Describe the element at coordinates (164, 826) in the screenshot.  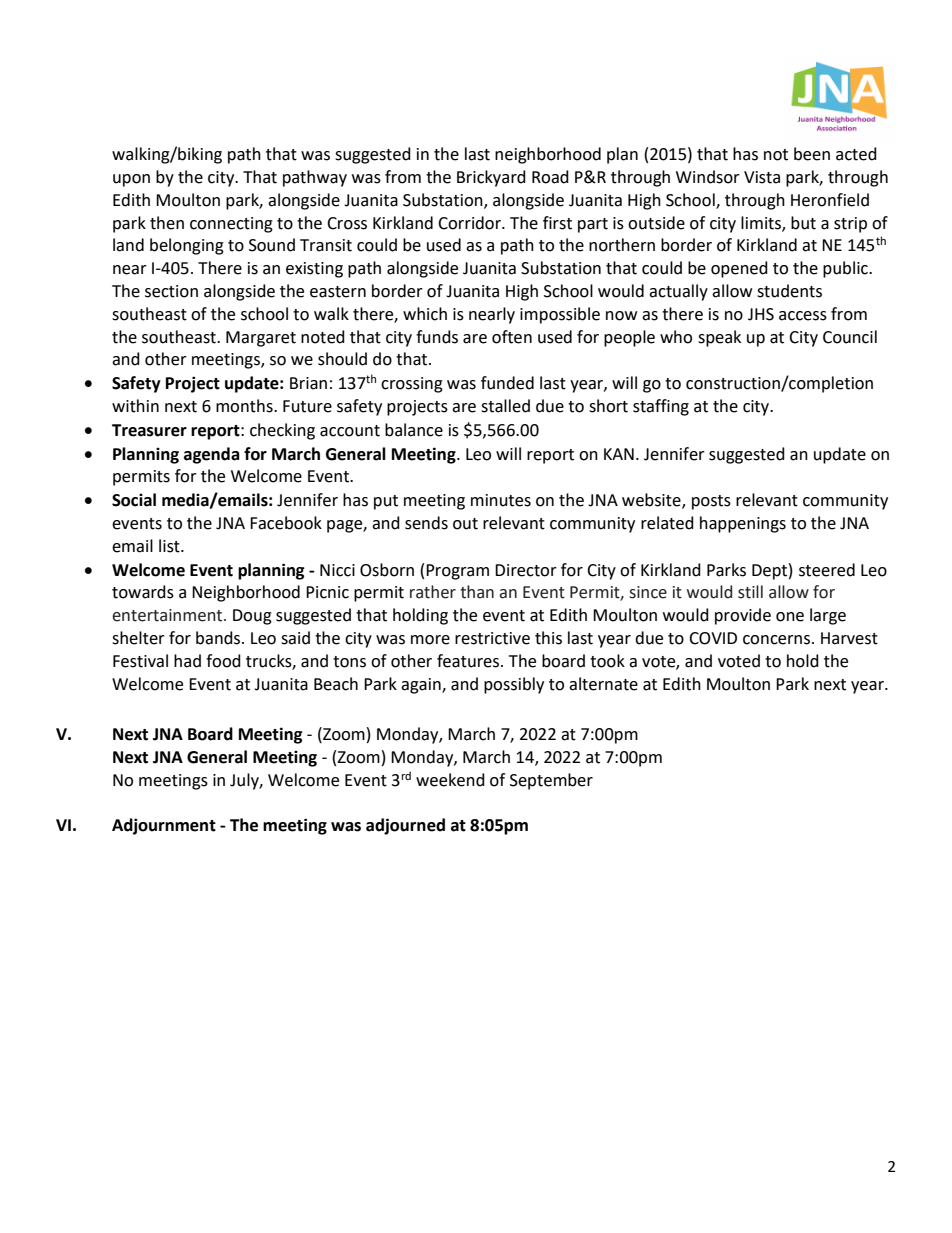
I see `Adjournment` at that location.
